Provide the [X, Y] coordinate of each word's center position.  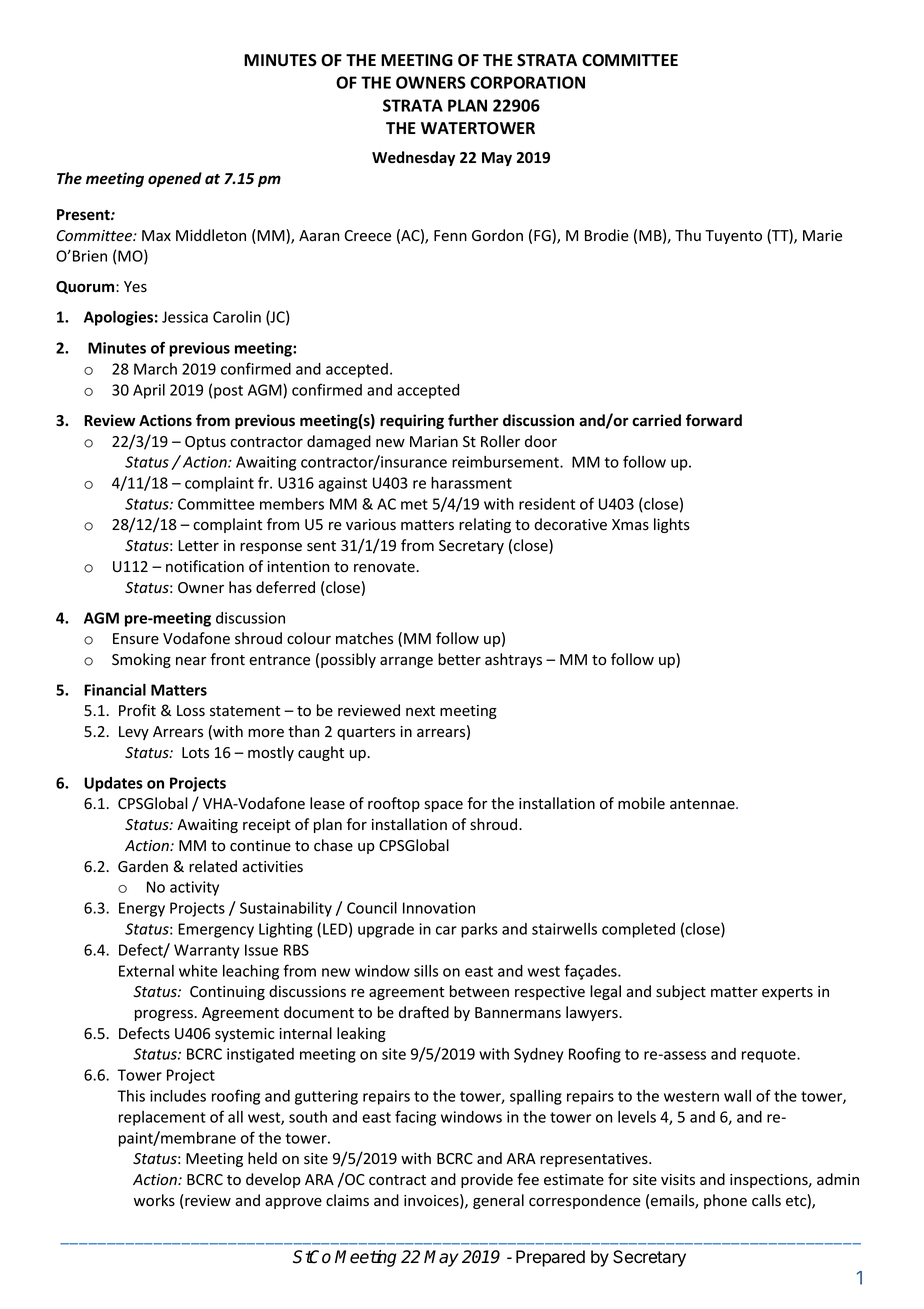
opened [175, 179]
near [191, 661]
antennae [703, 804]
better [459, 659]
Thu [688, 235]
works [154, 1200]
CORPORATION [527, 82]
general [498, 1201]
